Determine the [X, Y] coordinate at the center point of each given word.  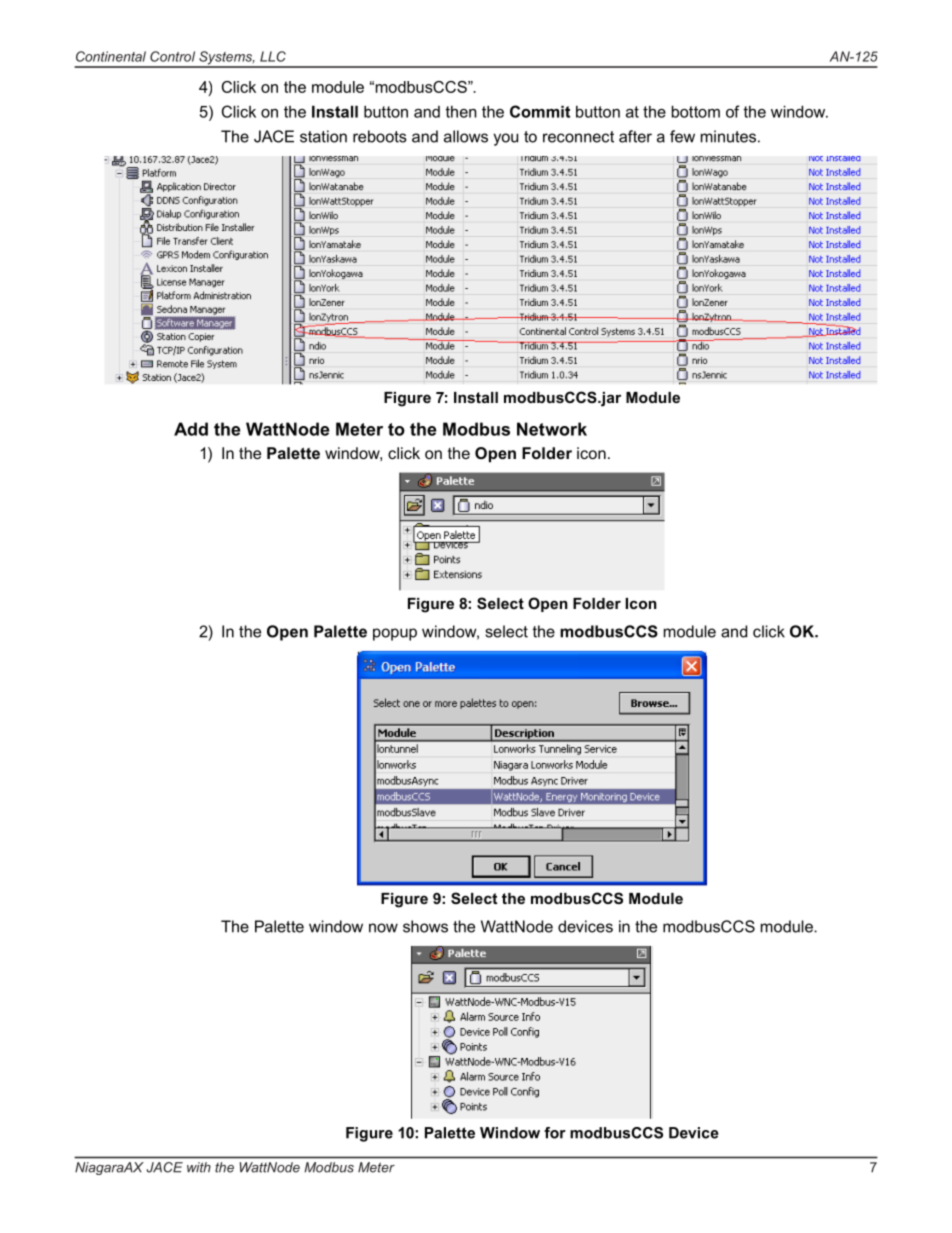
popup [395, 634]
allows [466, 136]
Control [172, 56]
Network [552, 429]
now [383, 928]
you [505, 139]
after [635, 136]
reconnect [578, 137]
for [555, 1133]
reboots [380, 136]
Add [191, 429]
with [199, 1167]
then [461, 112]
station [323, 136]
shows [425, 926]
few [682, 136]
